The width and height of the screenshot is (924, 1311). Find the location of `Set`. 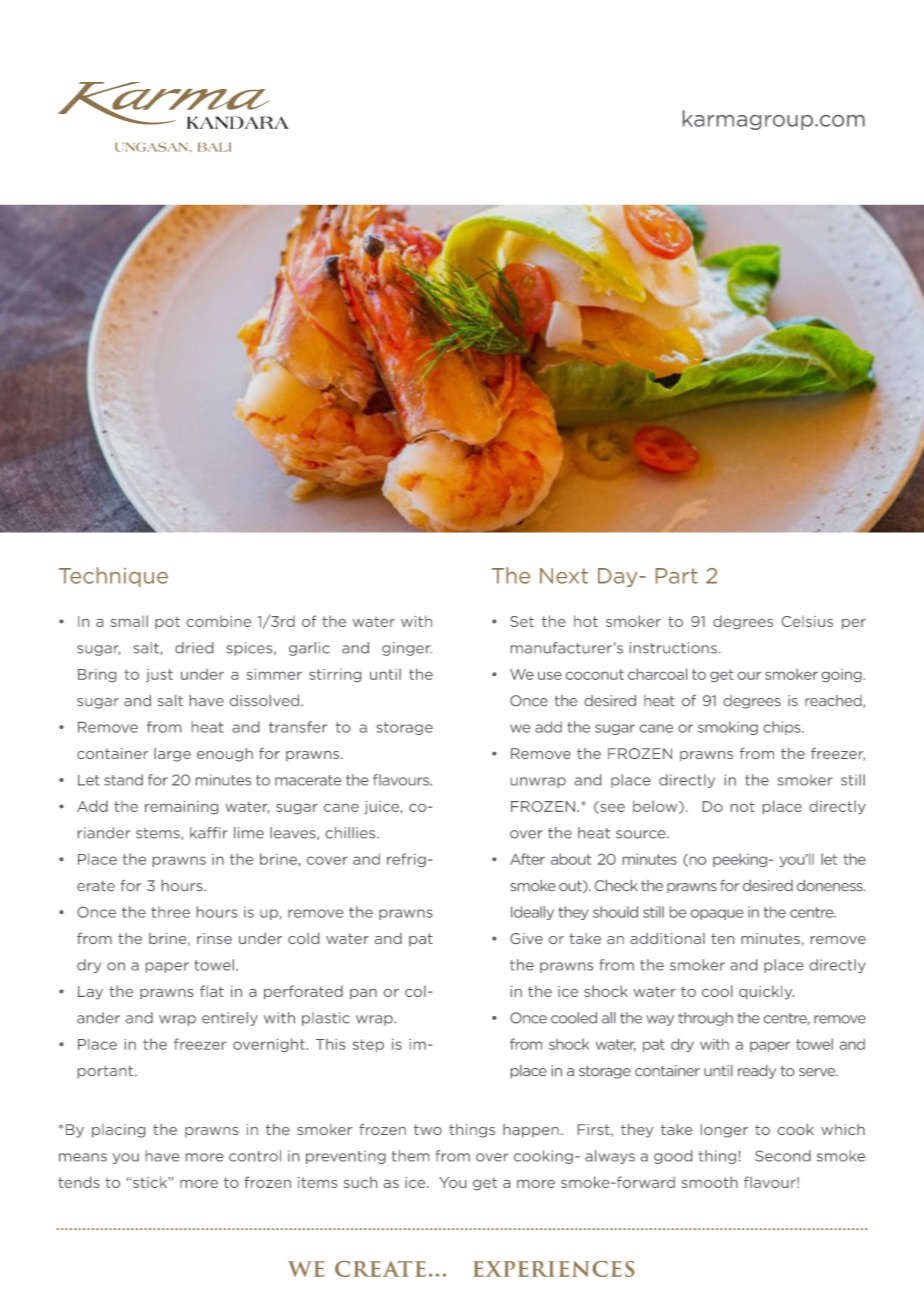

Set is located at coordinates (522, 621).
